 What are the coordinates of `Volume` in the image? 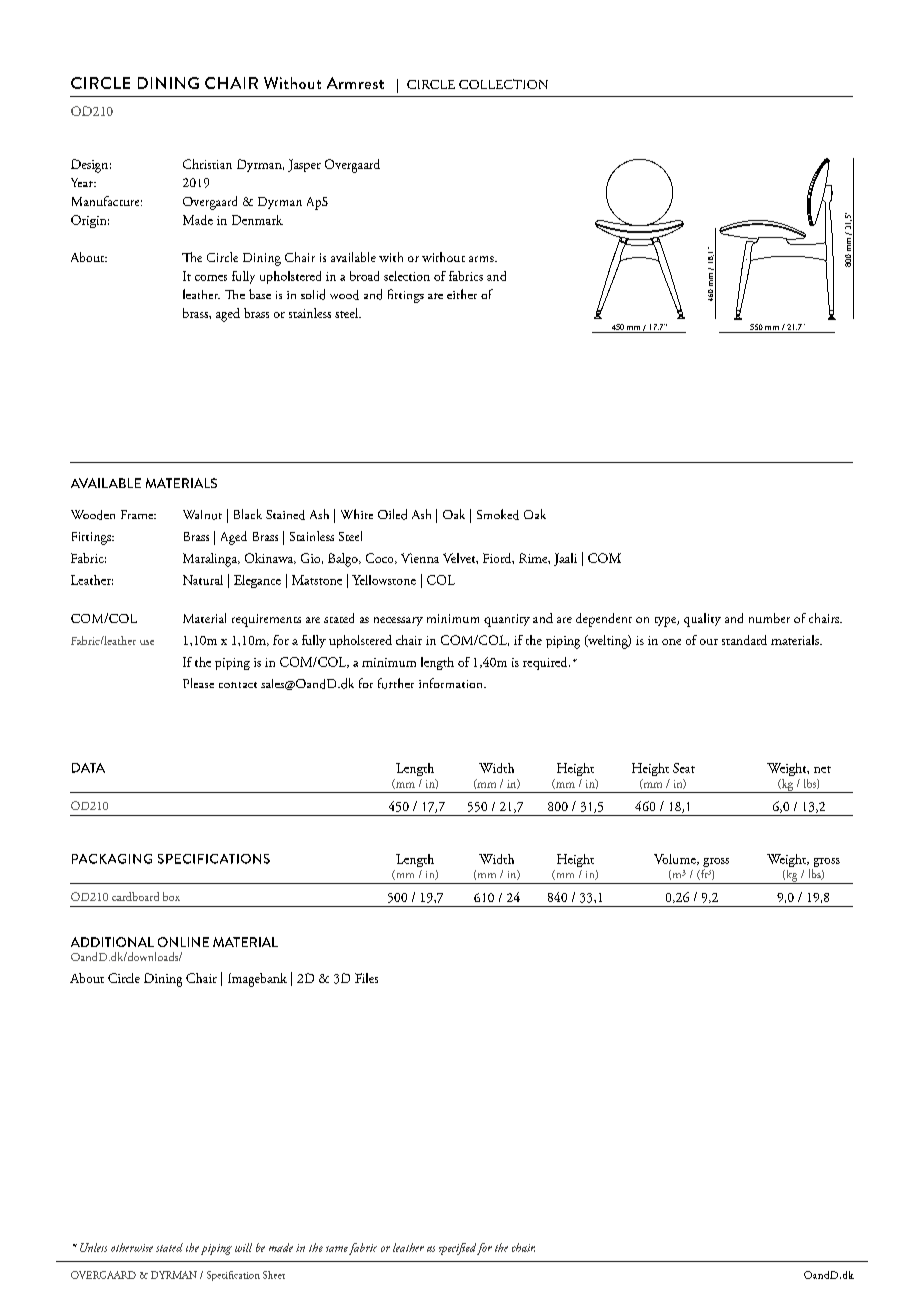 It's located at (676, 859).
